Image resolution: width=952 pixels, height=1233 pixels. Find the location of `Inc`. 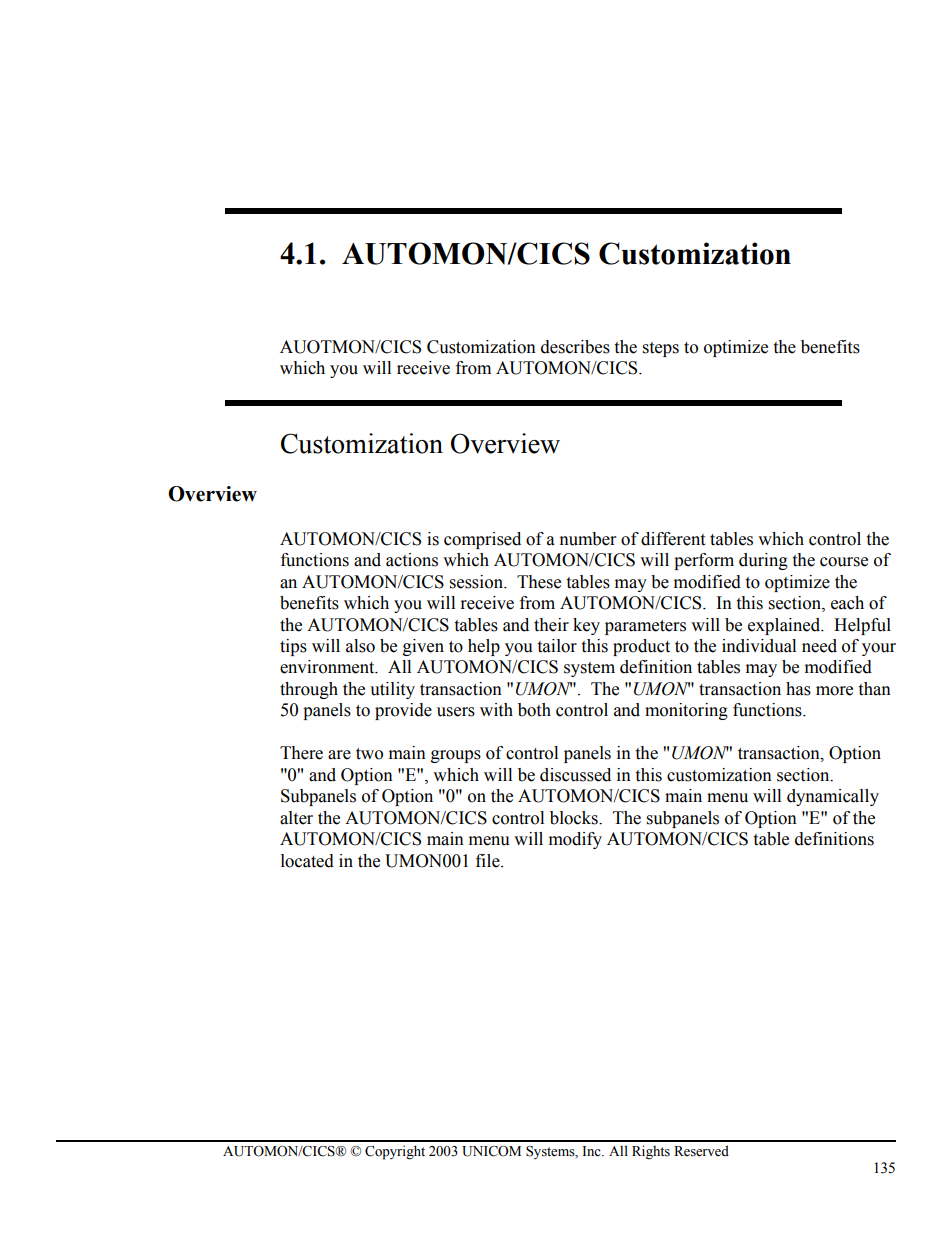

Inc is located at coordinates (592, 1151).
